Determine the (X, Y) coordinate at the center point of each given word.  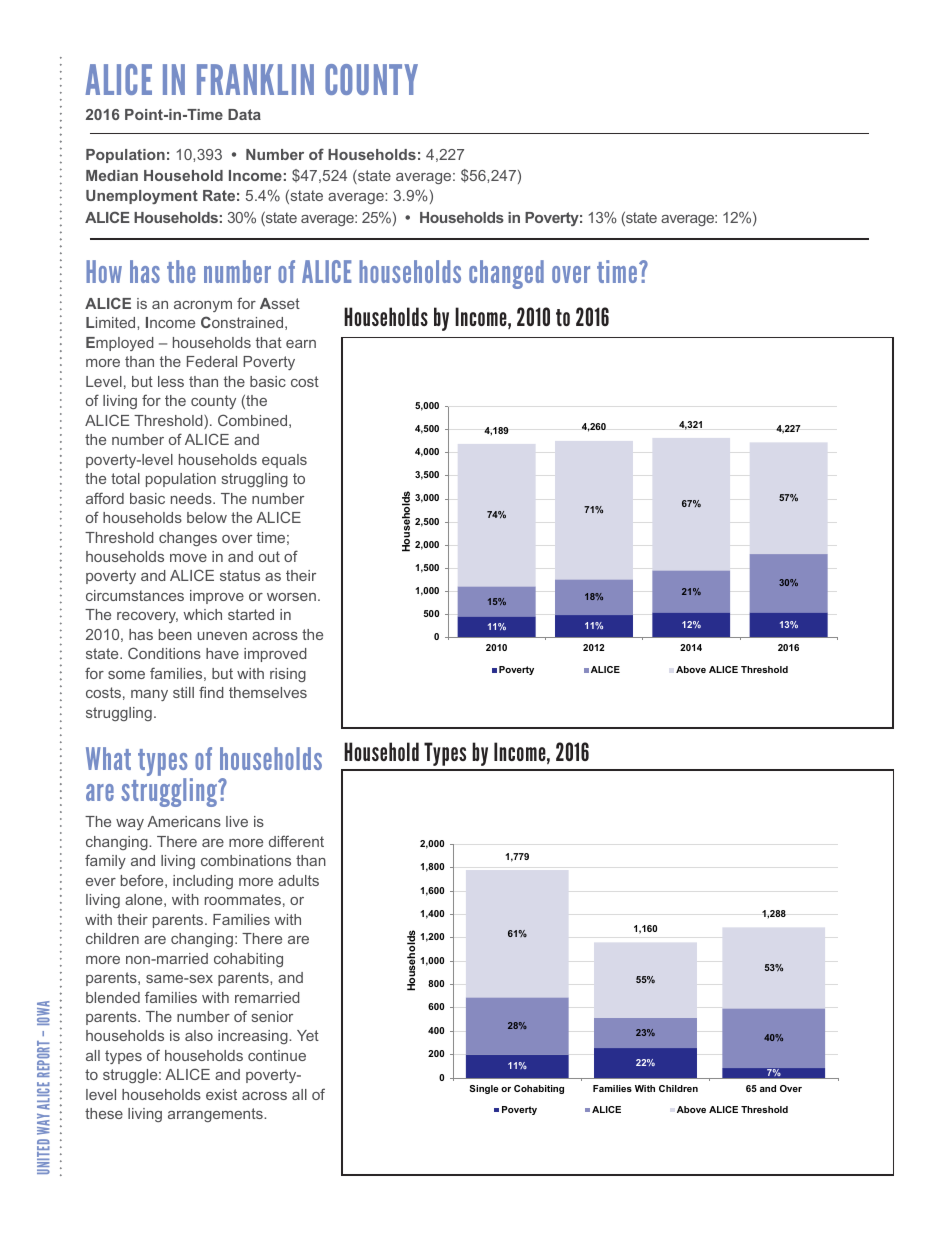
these (104, 1113)
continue (277, 1055)
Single (484, 1089)
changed (506, 274)
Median (112, 175)
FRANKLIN (255, 79)
